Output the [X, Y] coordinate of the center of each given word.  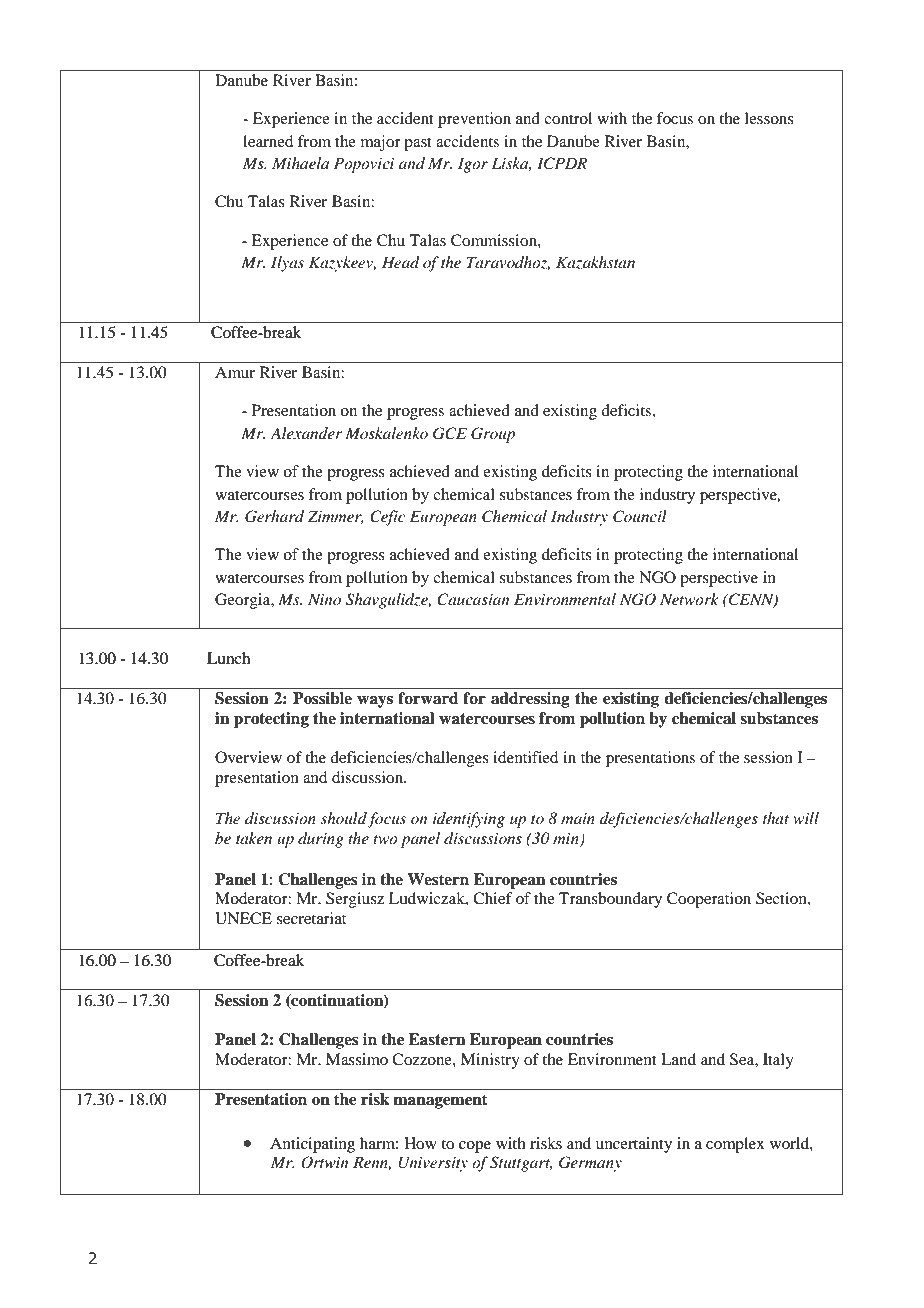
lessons [769, 118]
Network [689, 599]
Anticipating [312, 1145]
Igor [473, 165]
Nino [324, 599]
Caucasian [473, 599]
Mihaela [300, 163]
